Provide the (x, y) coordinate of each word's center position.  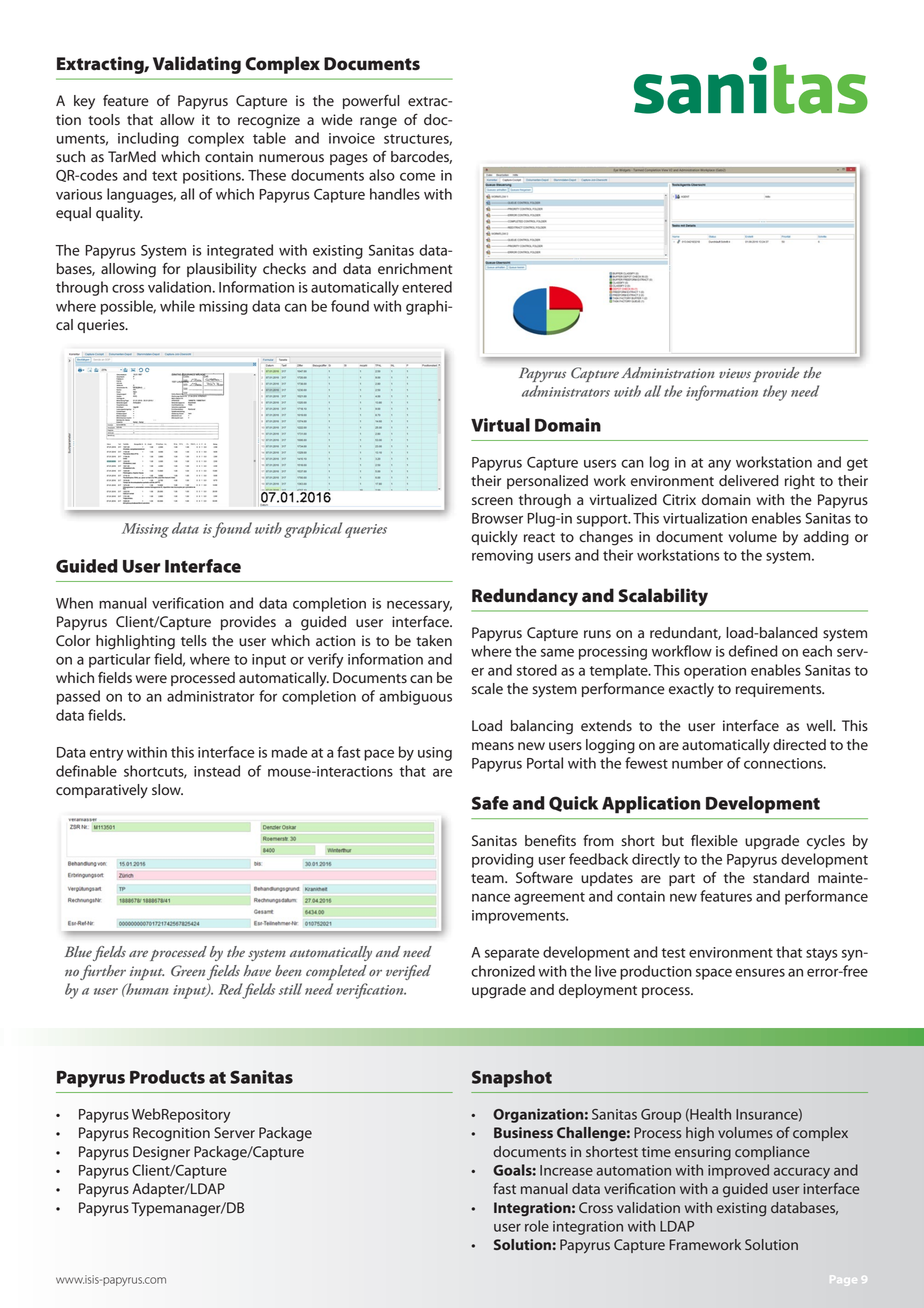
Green (188, 971)
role (537, 1226)
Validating (197, 65)
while (177, 306)
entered (427, 287)
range (378, 123)
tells (194, 641)
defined (753, 651)
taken (434, 641)
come (417, 176)
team (488, 879)
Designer (161, 1153)
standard (781, 878)
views (735, 373)
